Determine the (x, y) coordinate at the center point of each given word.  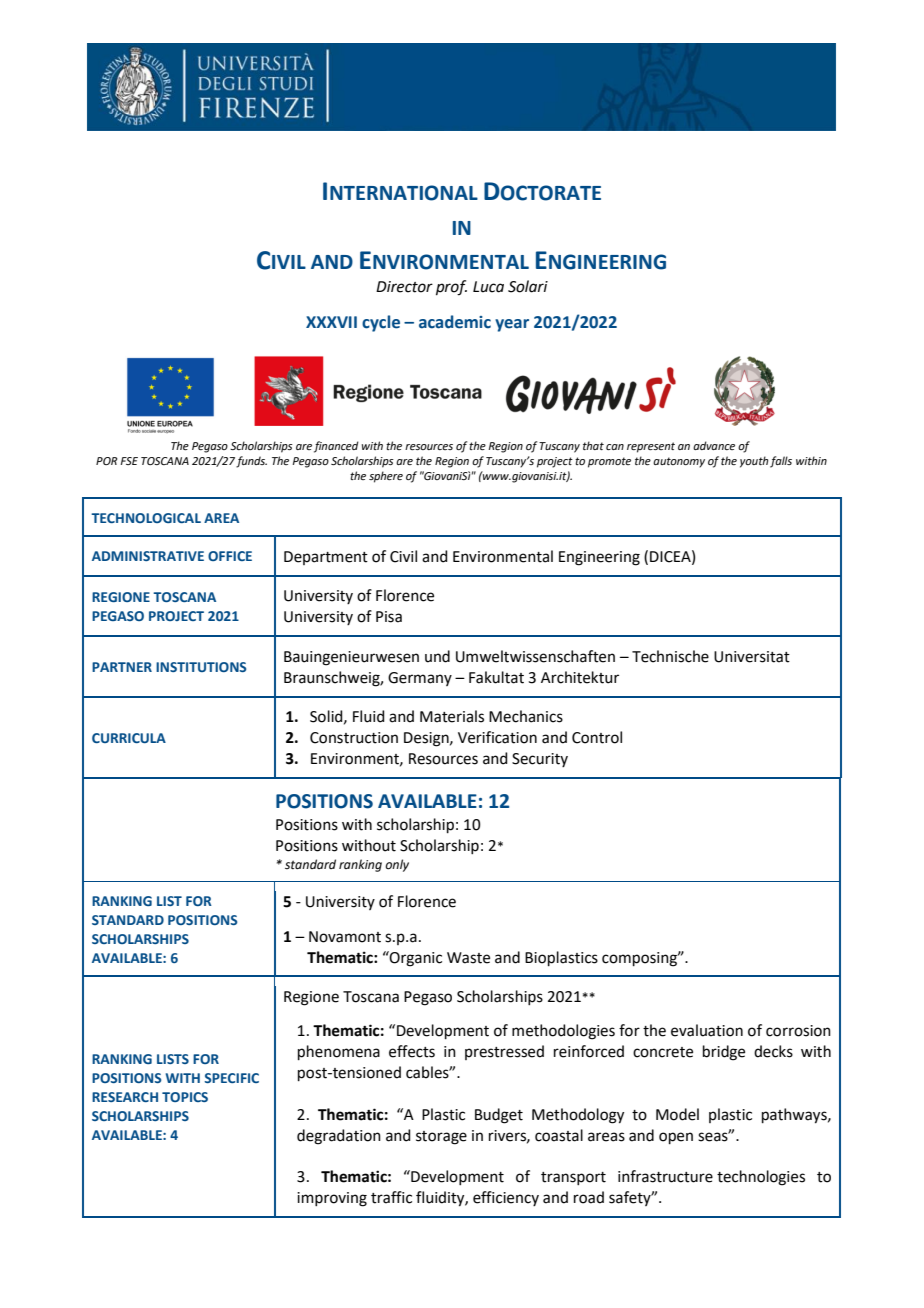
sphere (386, 477)
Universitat (752, 657)
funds (251, 462)
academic (455, 322)
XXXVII (331, 322)
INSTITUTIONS (201, 667)
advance (714, 445)
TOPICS (185, 1097)
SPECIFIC (231, 1078)
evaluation (707, 1030)
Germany (420, 679)
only (397, 865)
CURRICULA (129, 738)
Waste (468, 958)
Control (597, 737)
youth (754, 462)
